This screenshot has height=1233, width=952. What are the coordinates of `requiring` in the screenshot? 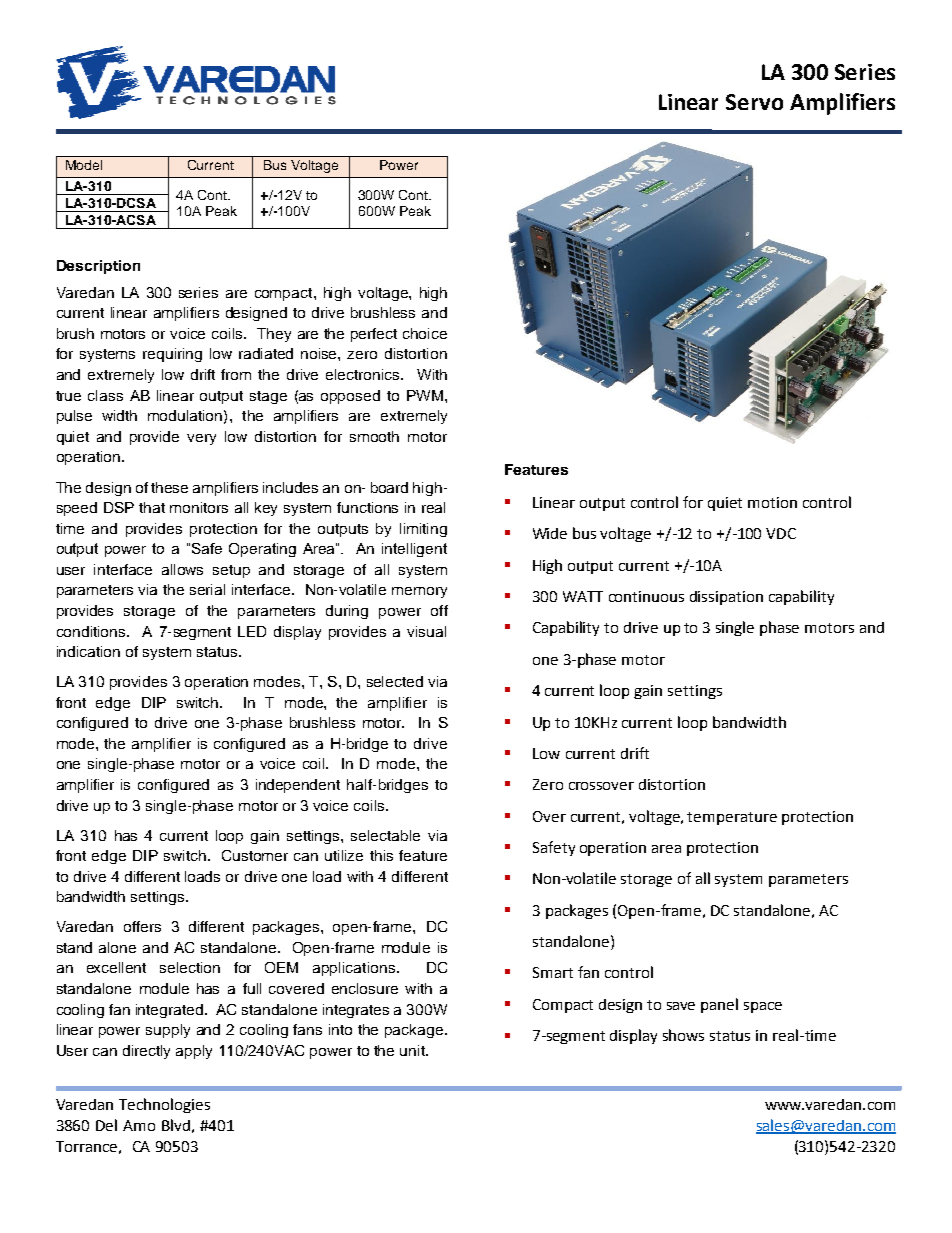 It's located at (172, 355).
